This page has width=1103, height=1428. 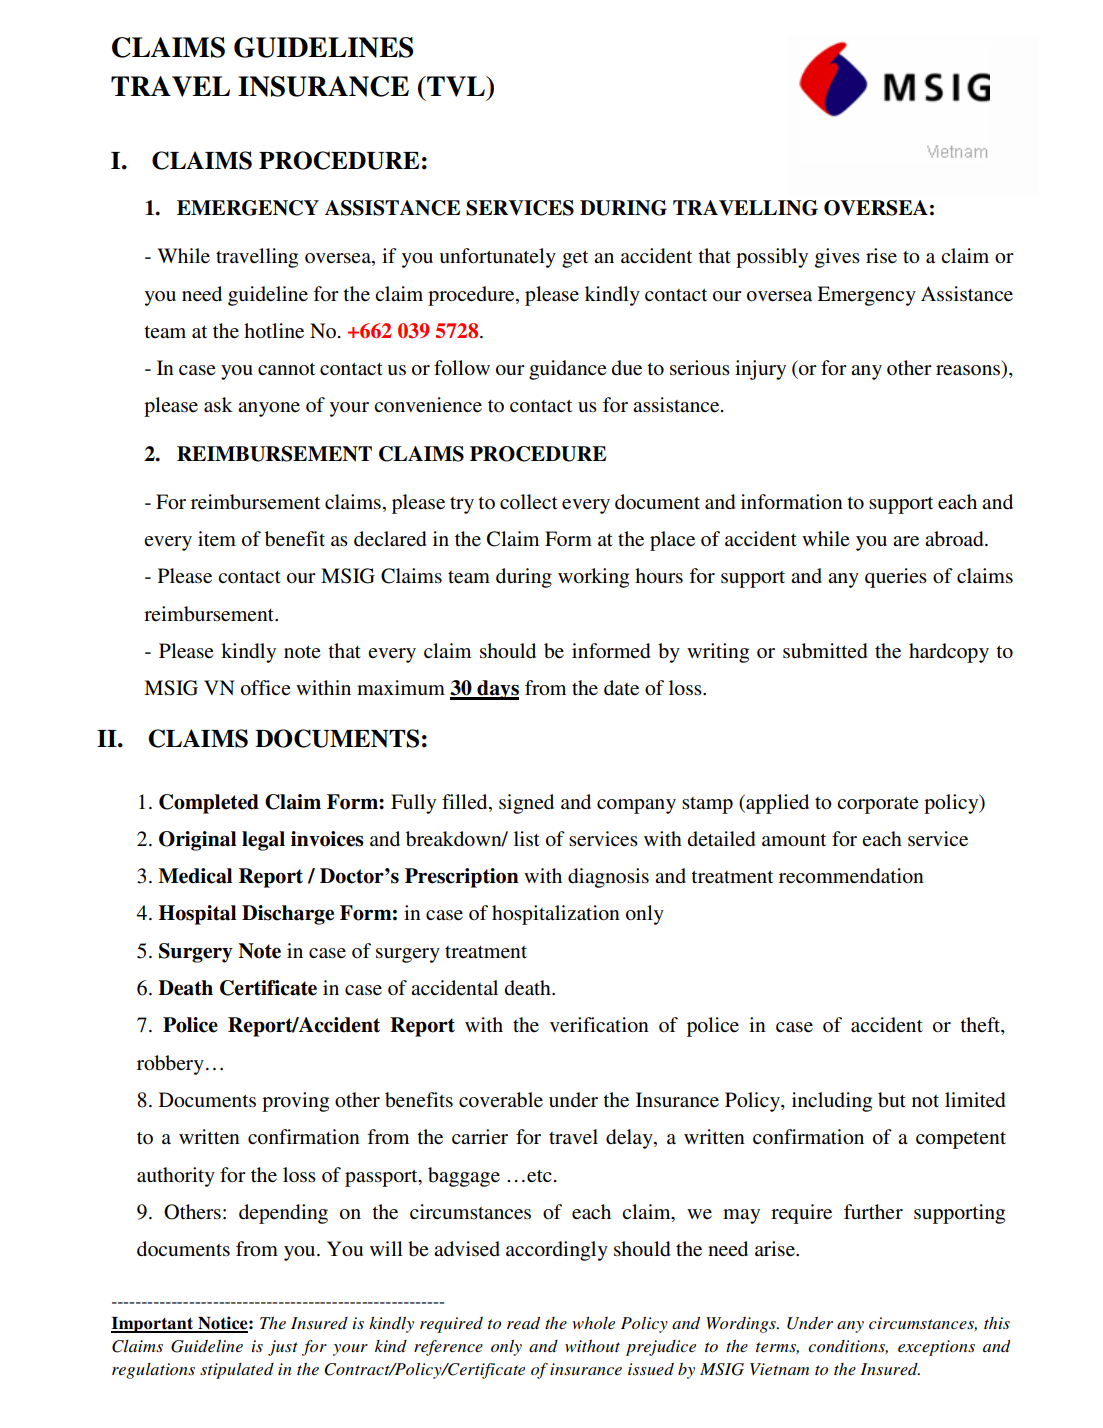 What do you see at coordinates (295, 1102) in the page?
I see `proving` at bounding box center [295, 1102].
